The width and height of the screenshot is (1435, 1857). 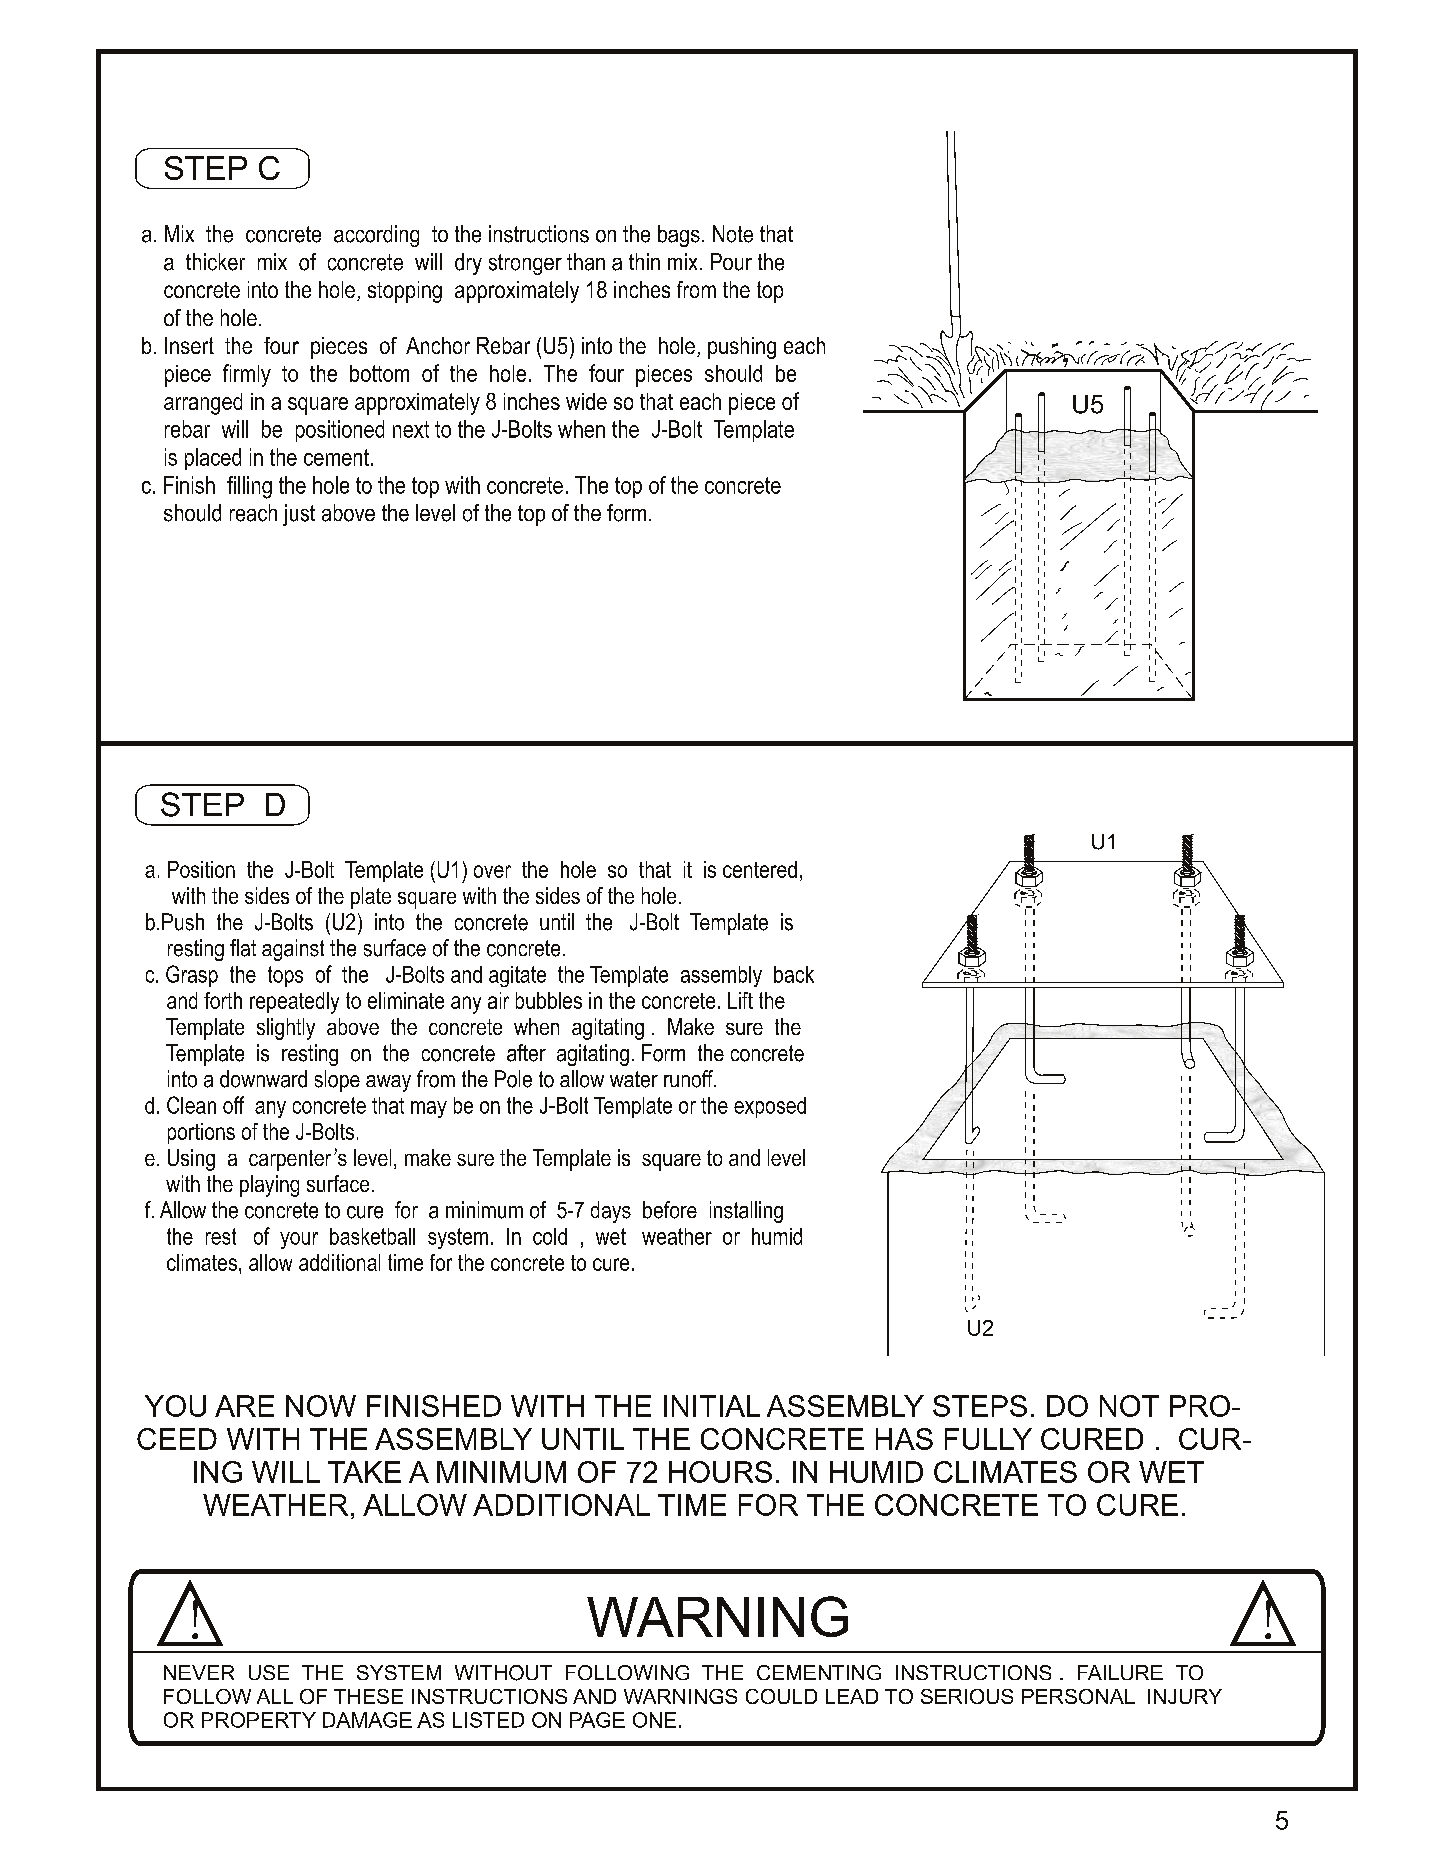 What do you see at coordinates (644, 261) in the screenshot?
I see `thin` at bounding box center [644, 261].
